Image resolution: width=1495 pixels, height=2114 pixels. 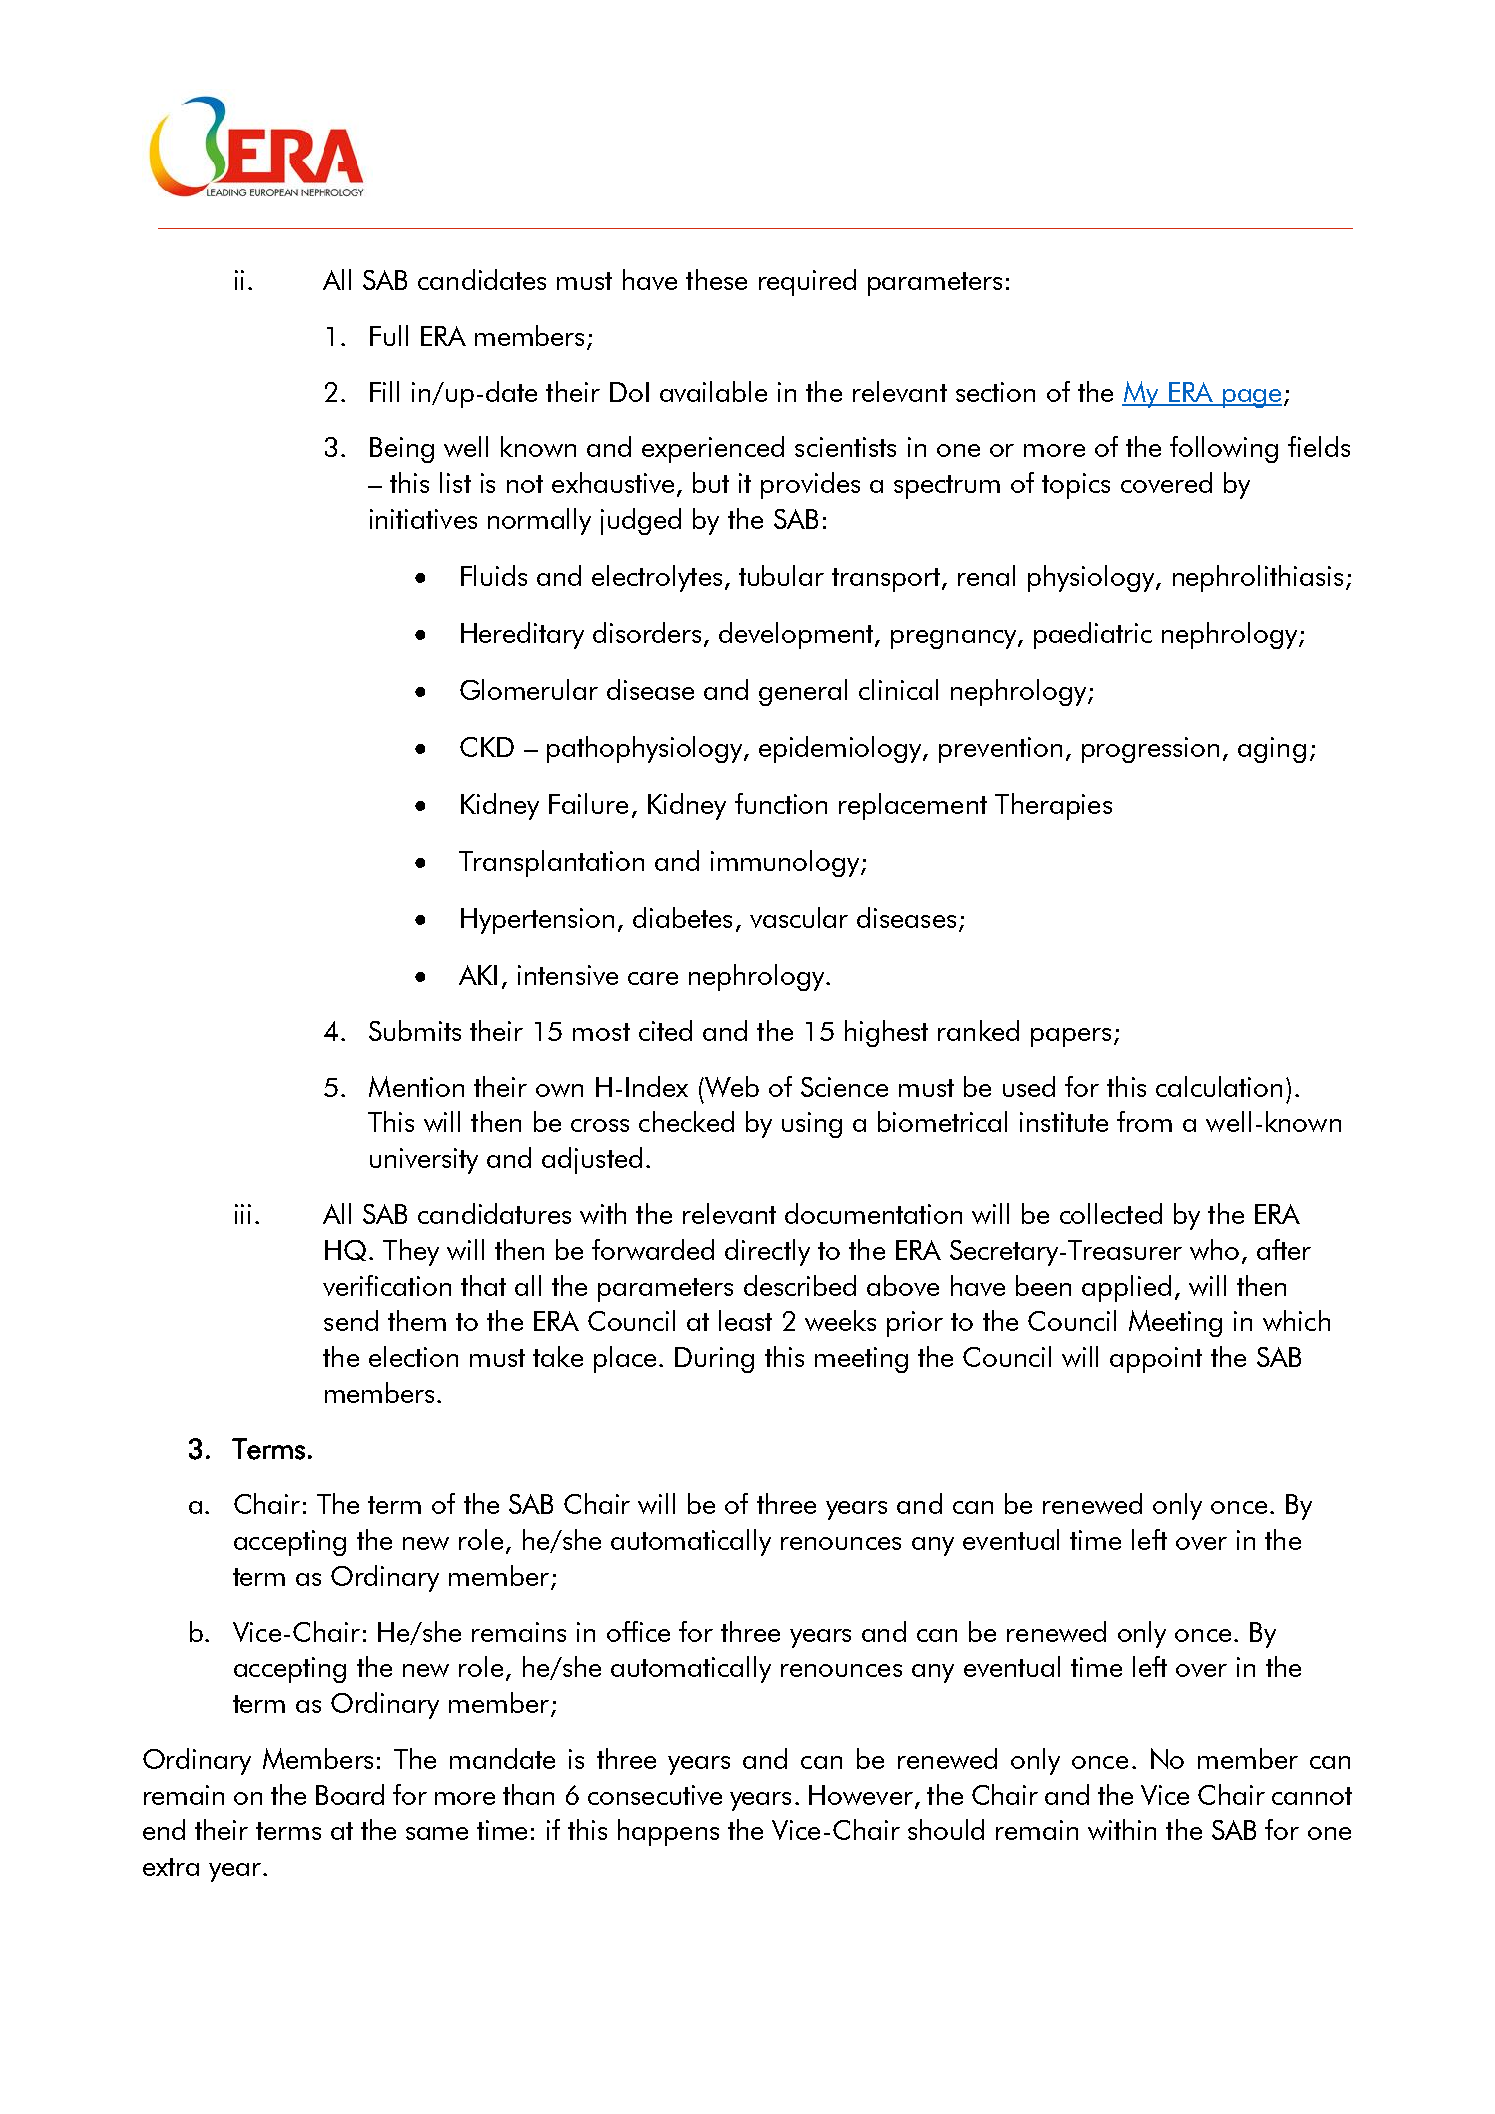 I want to click on Mention, so click(x=416, y=1086).
